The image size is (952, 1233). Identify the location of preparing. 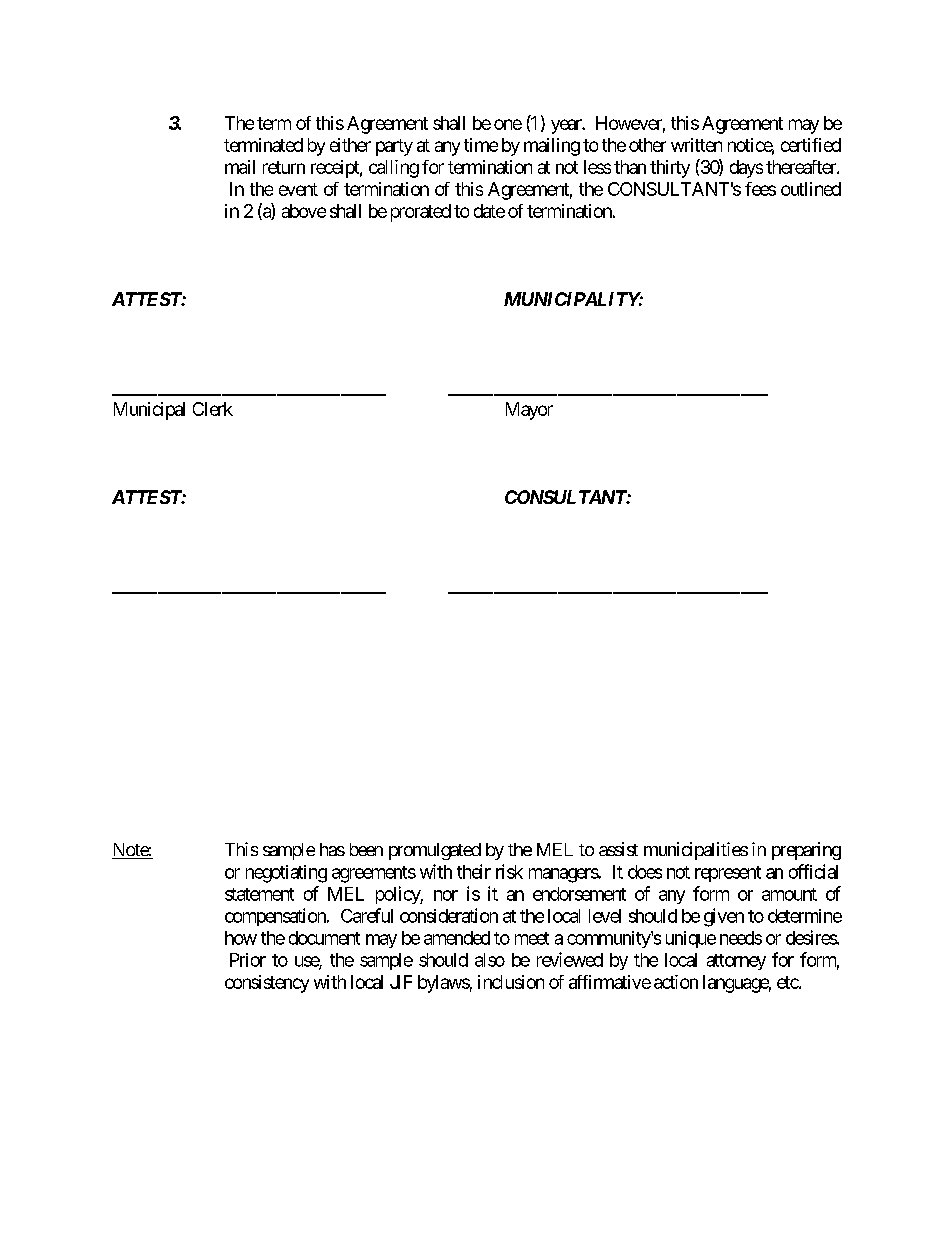
(806, 851).
